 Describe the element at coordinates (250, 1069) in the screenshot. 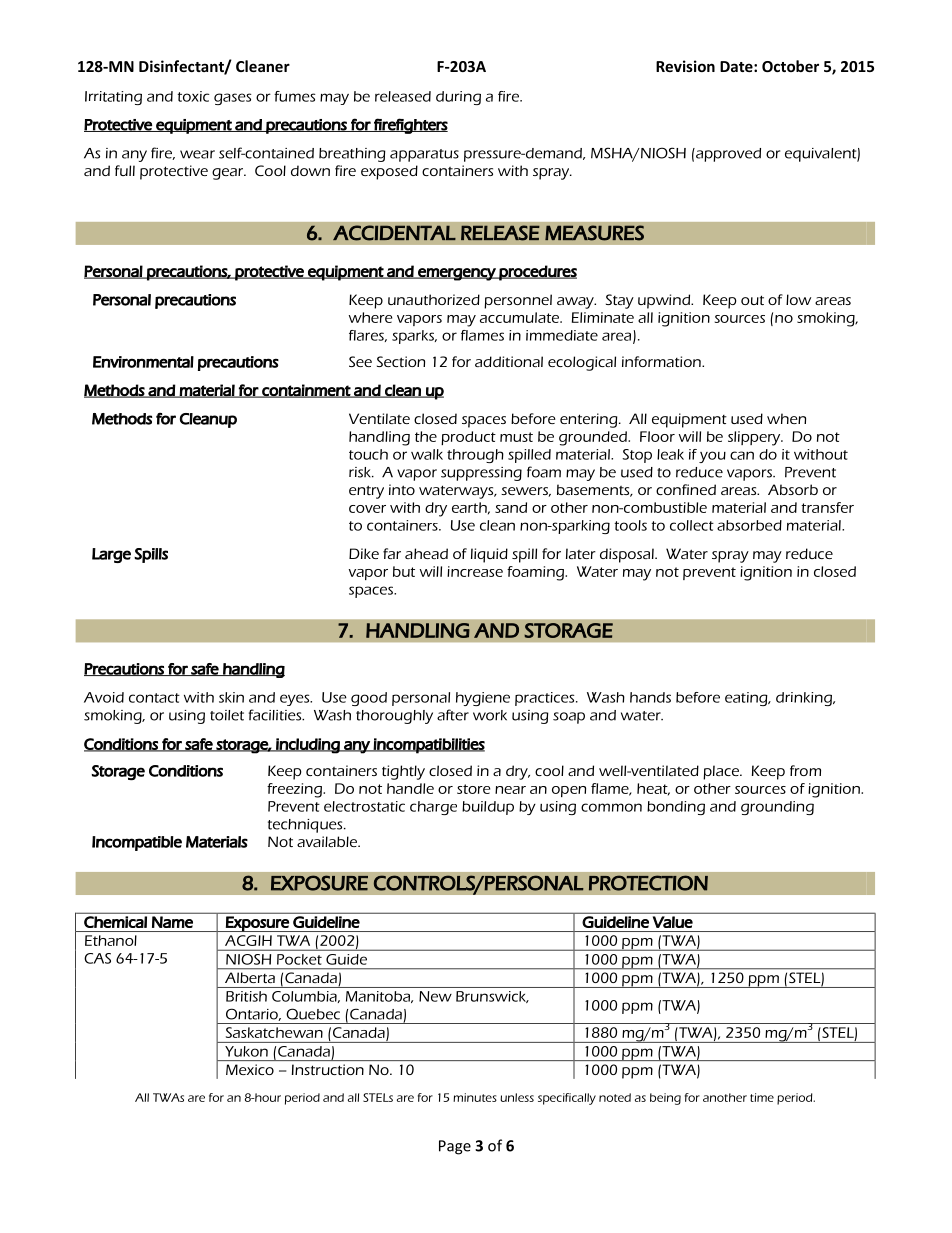

I see `Mexico` at that location.
